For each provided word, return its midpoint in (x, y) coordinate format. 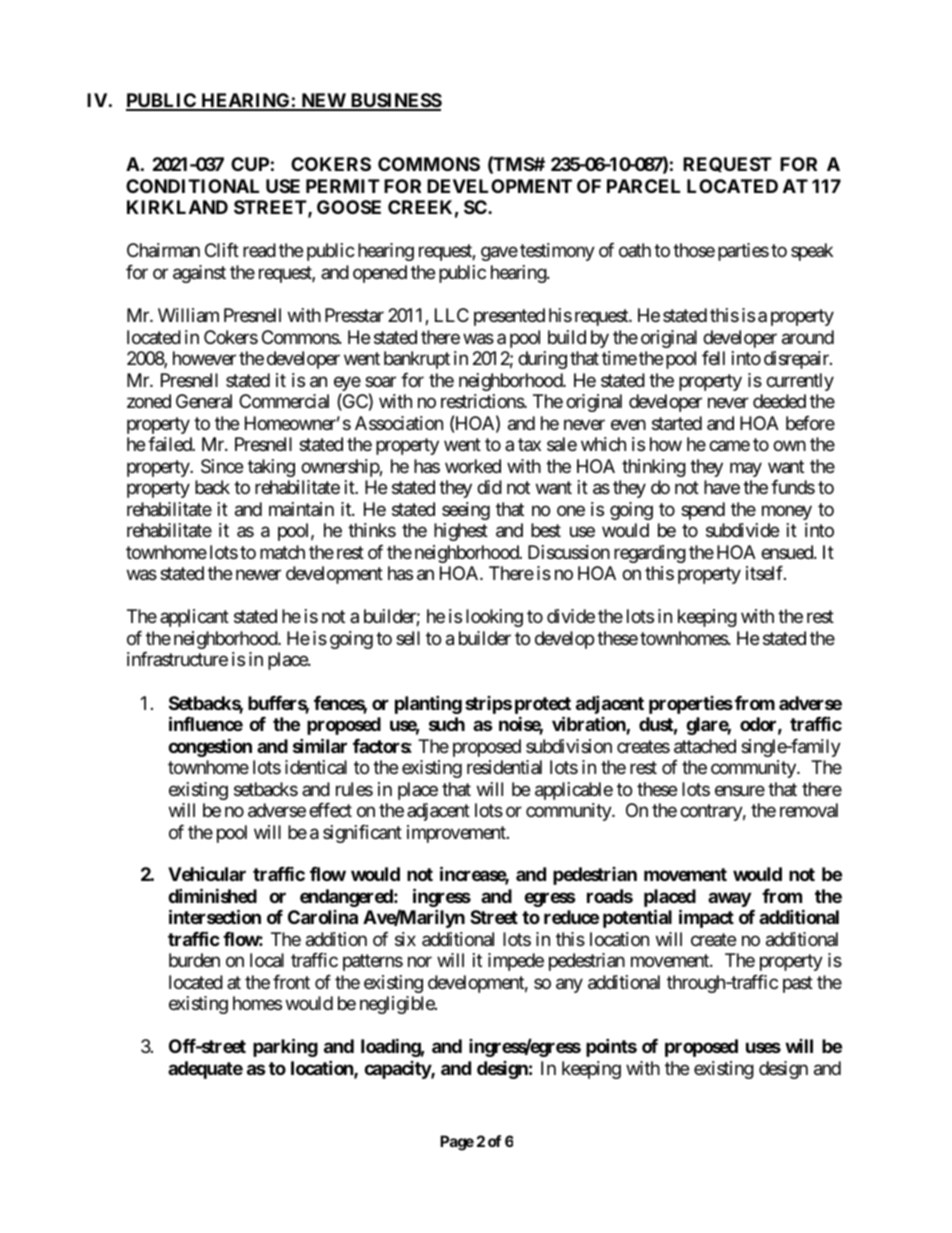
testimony (557, 252)
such (447, 724)
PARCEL (643, 186)
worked (473, 466)
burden (194, 960)
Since (222, 466)
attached (705, 746)
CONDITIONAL (192, 186)
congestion (210, 747)
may (746, 469)
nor (420, 962)
